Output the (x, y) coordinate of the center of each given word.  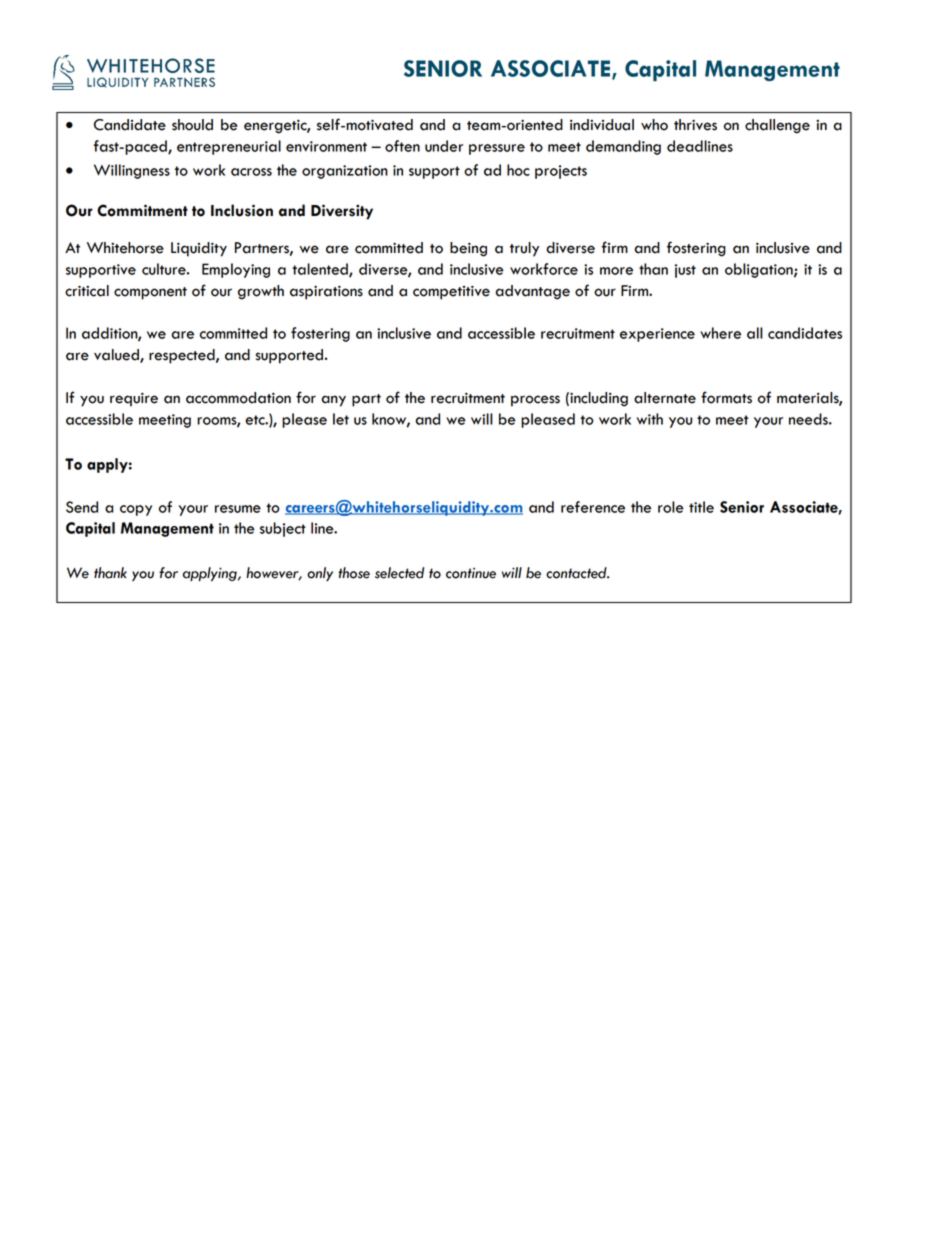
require (134, 400)
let (341, 419)
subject (283, 529)
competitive (451, 293)
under (444, 146)
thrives (695, 125)
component (150, 293)
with (650, 419)
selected (399, 573)
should (192, 125)
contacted (577, 573)
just (685, 271)
